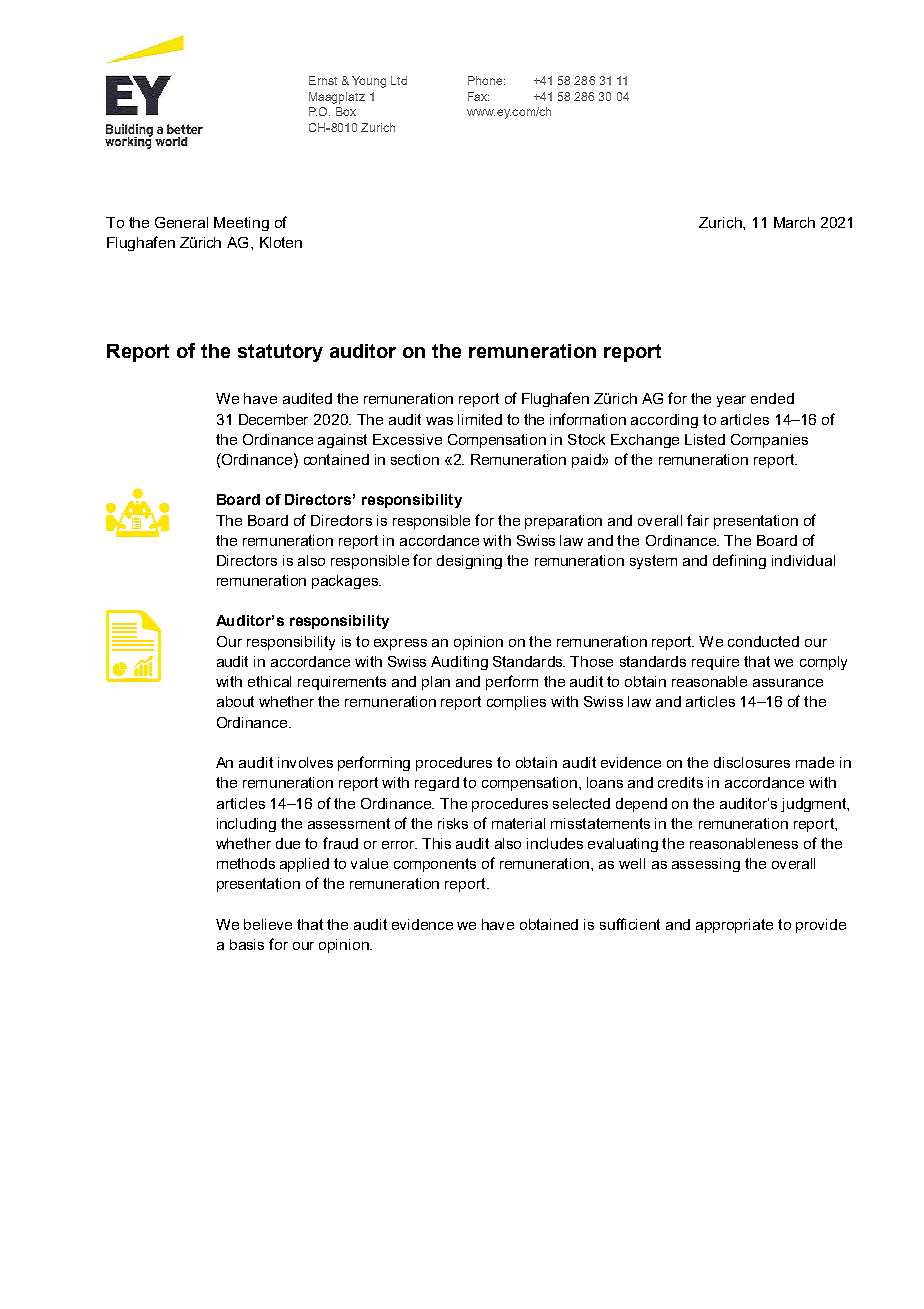  What do you see at coordinates (763, 641) in the page?
I see `conducted` at bounding box center [763, 641].
